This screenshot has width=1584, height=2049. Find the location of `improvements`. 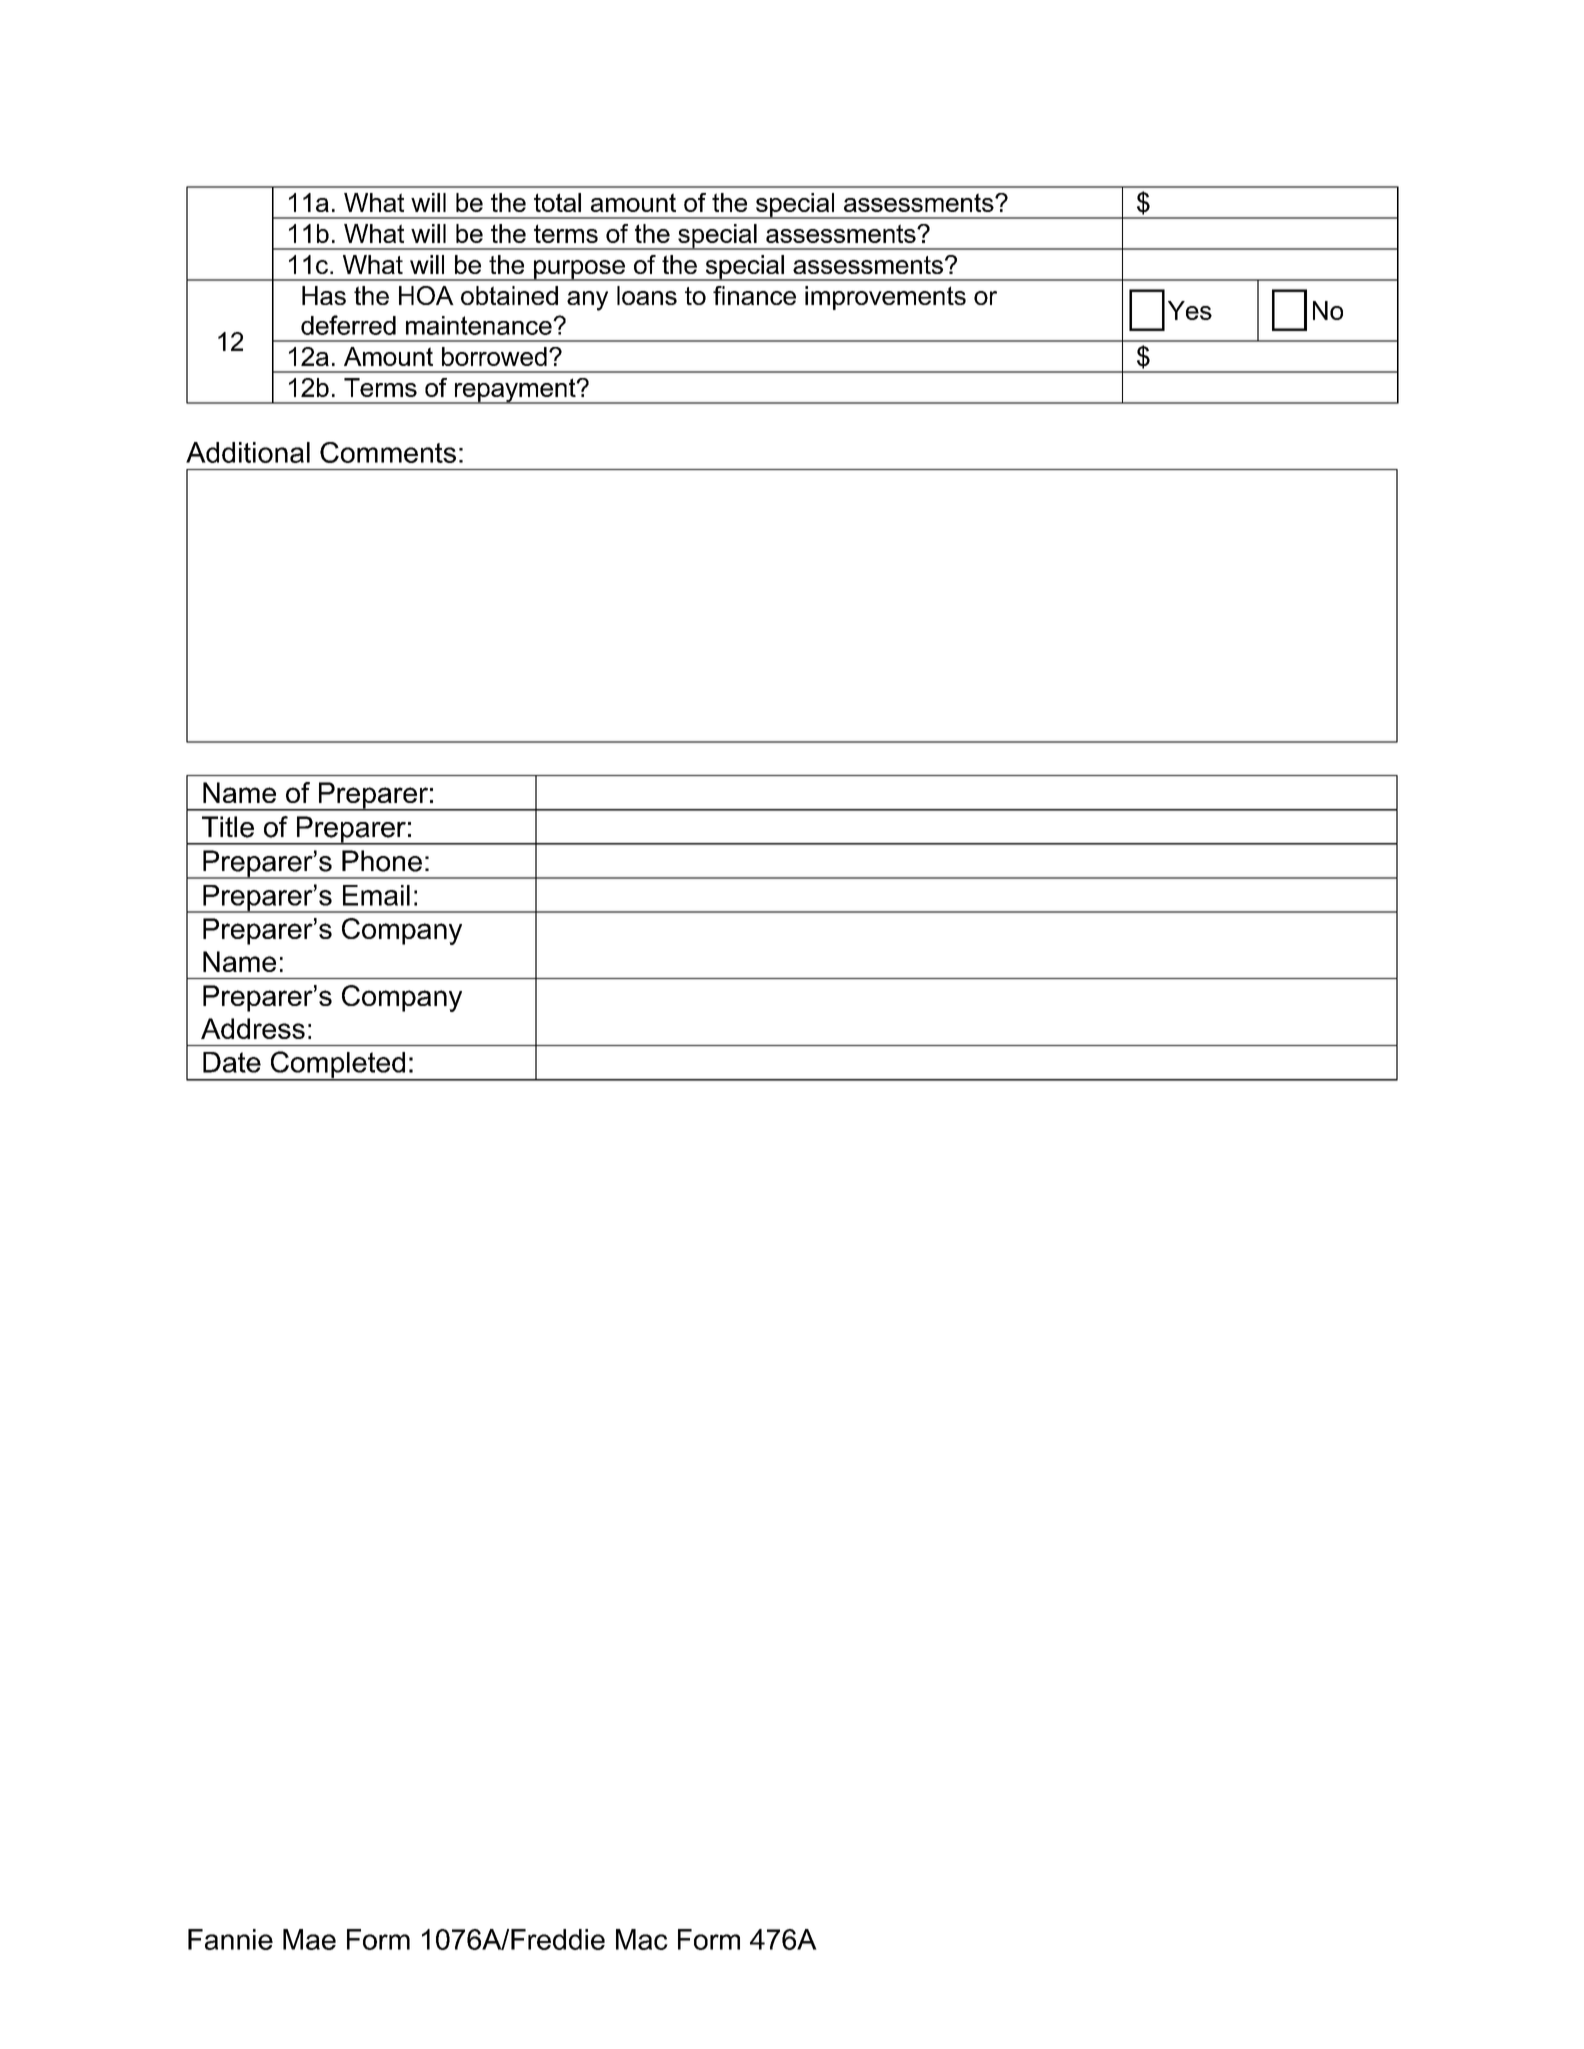

improvements is located at coordinates (885, 298).
